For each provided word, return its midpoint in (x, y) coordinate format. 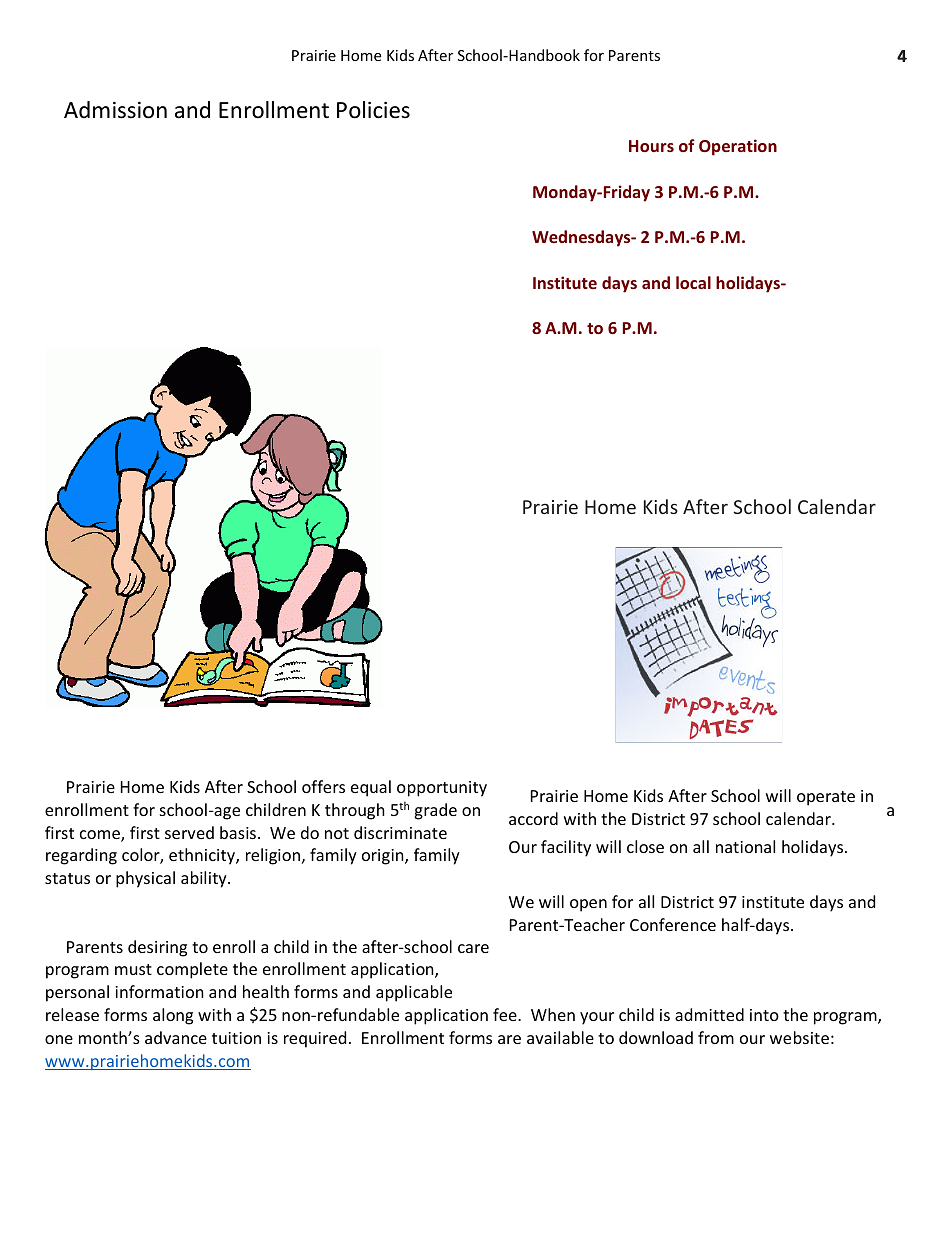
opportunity (442, 789)
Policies (373, 110)
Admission (115, 110)
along (173, 1016)
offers (323, 786)
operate (826, 798)
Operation (738, 147)
